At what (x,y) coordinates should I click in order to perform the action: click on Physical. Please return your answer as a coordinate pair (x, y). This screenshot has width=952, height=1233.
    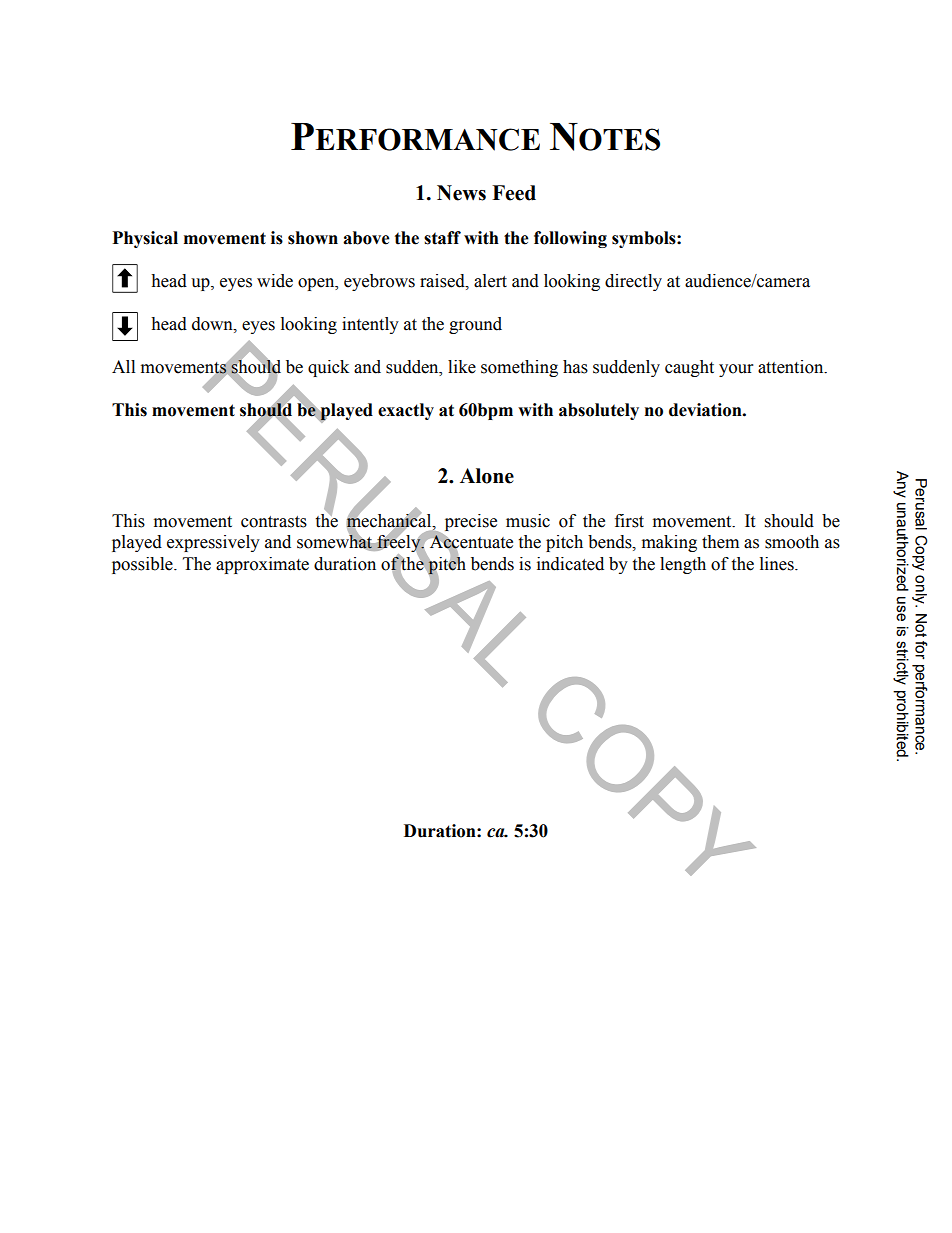
    Looking at the image, I should click on (145, 239).
